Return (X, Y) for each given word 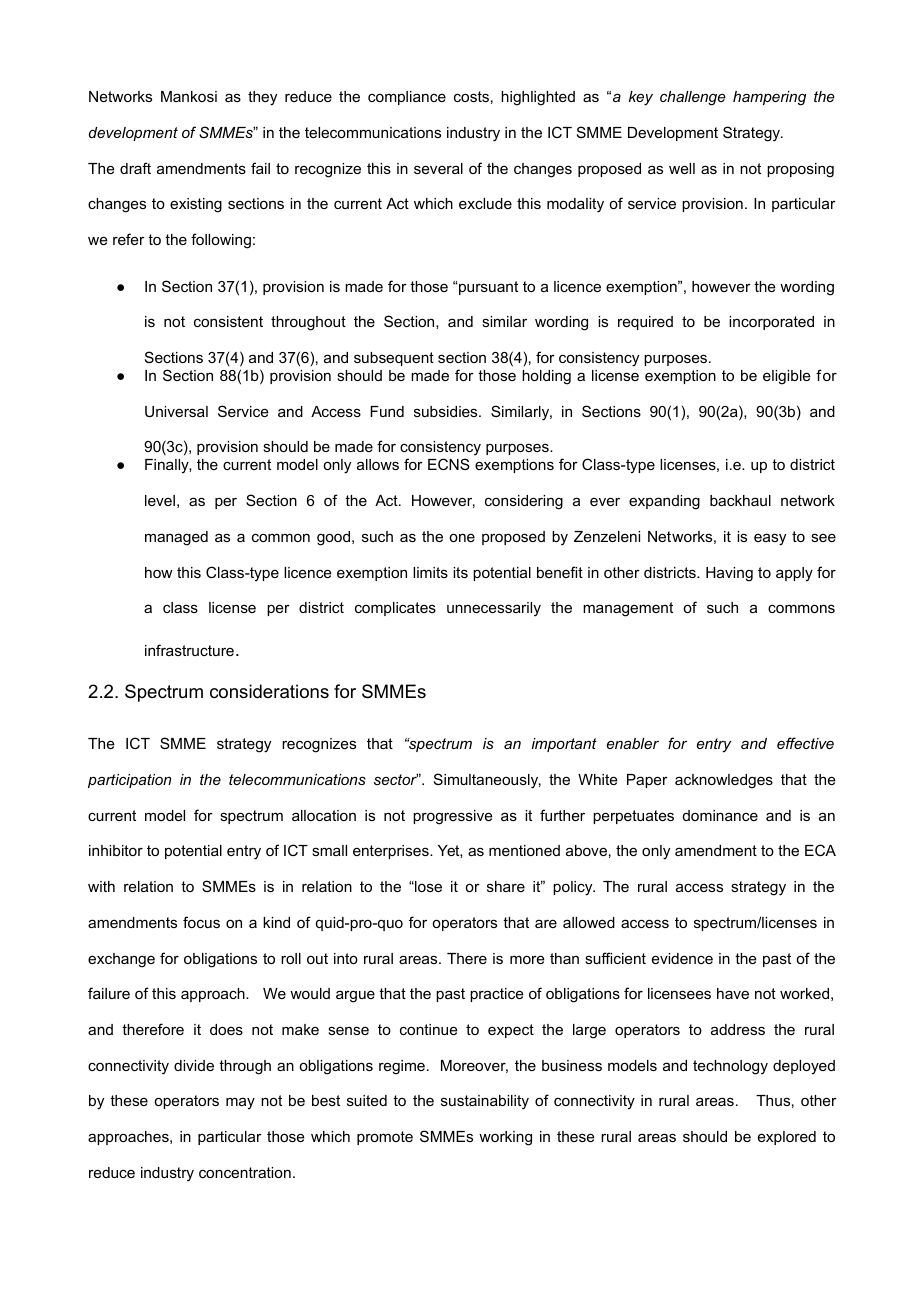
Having (729, 574)
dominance (720, 815)
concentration (245, 1172)
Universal (176, 411)
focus (201, 922)
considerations (269, 691)
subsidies (447, 411)
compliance (407, 98)
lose (427, 886)
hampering (769, 98)
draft (135, 168)
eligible (787, 377)
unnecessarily (494, 609)
